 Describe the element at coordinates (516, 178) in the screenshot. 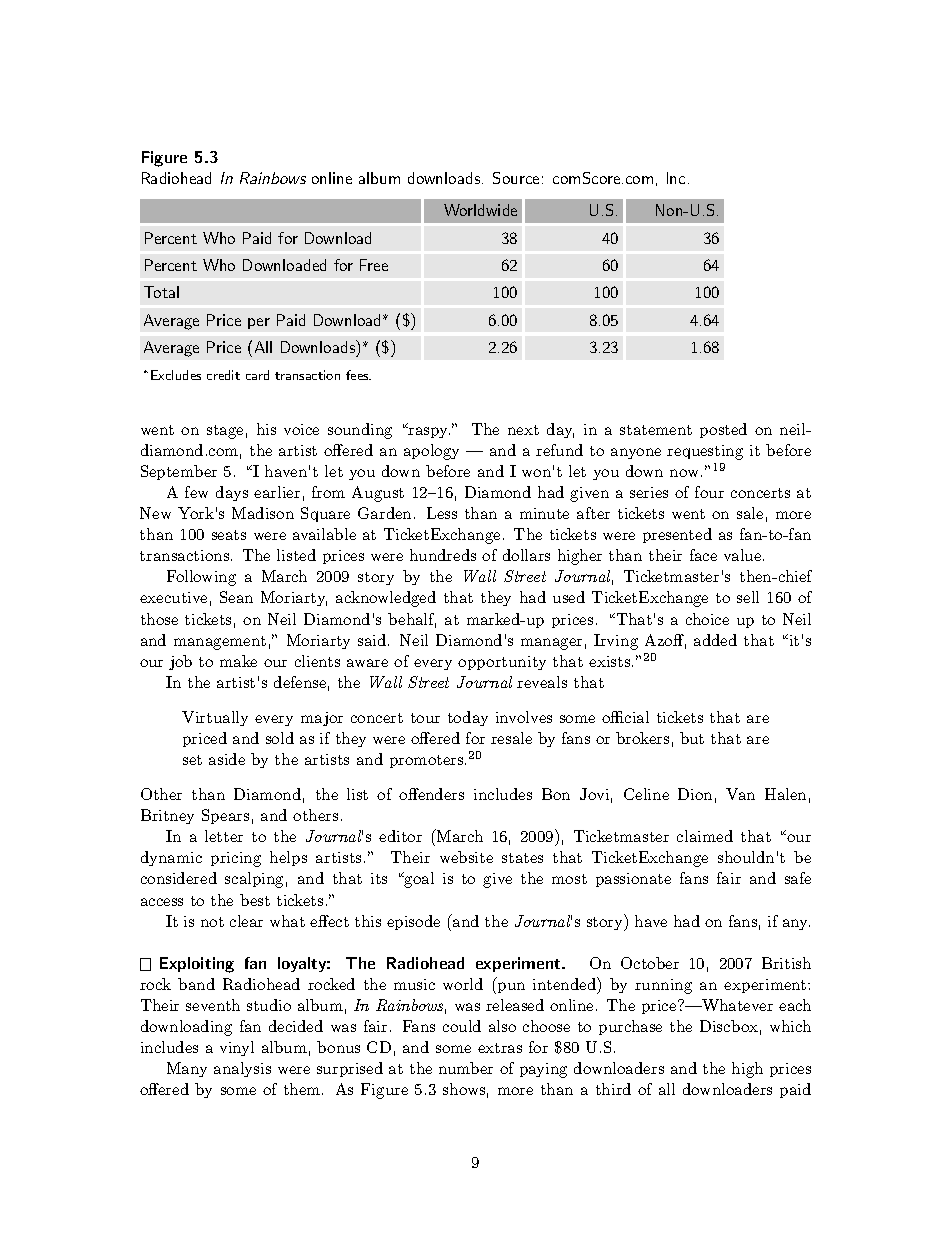

I see `Source` at that location.
